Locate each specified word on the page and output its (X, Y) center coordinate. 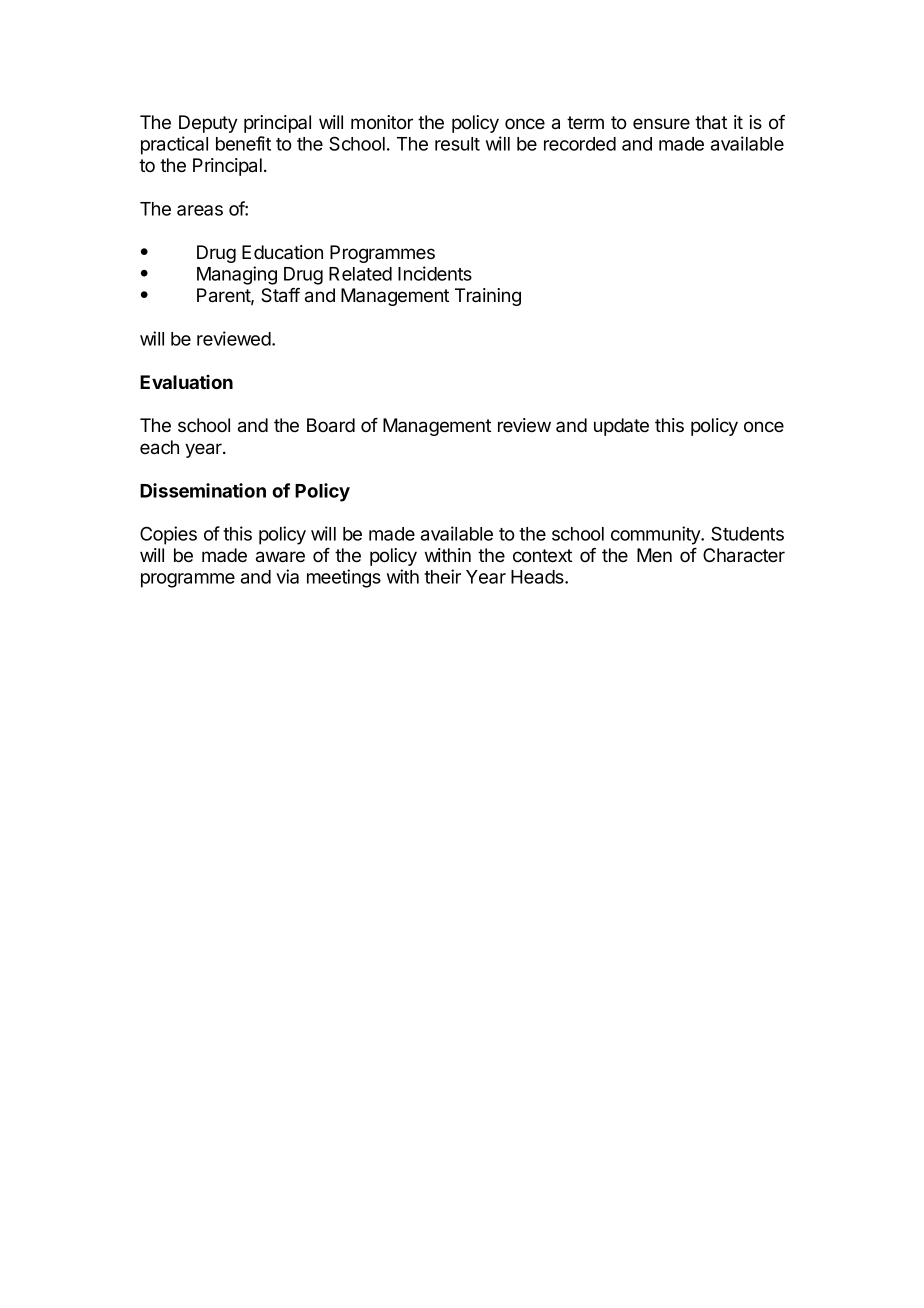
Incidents (435, 273)
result (457, 144)
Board (331, 425)
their (442, 576)
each (159, 447)
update (621, 427)
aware (280, 557)
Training (488, 297)
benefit (243, 143)
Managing (237, 275)
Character (744, 555)
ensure (661, 123)
